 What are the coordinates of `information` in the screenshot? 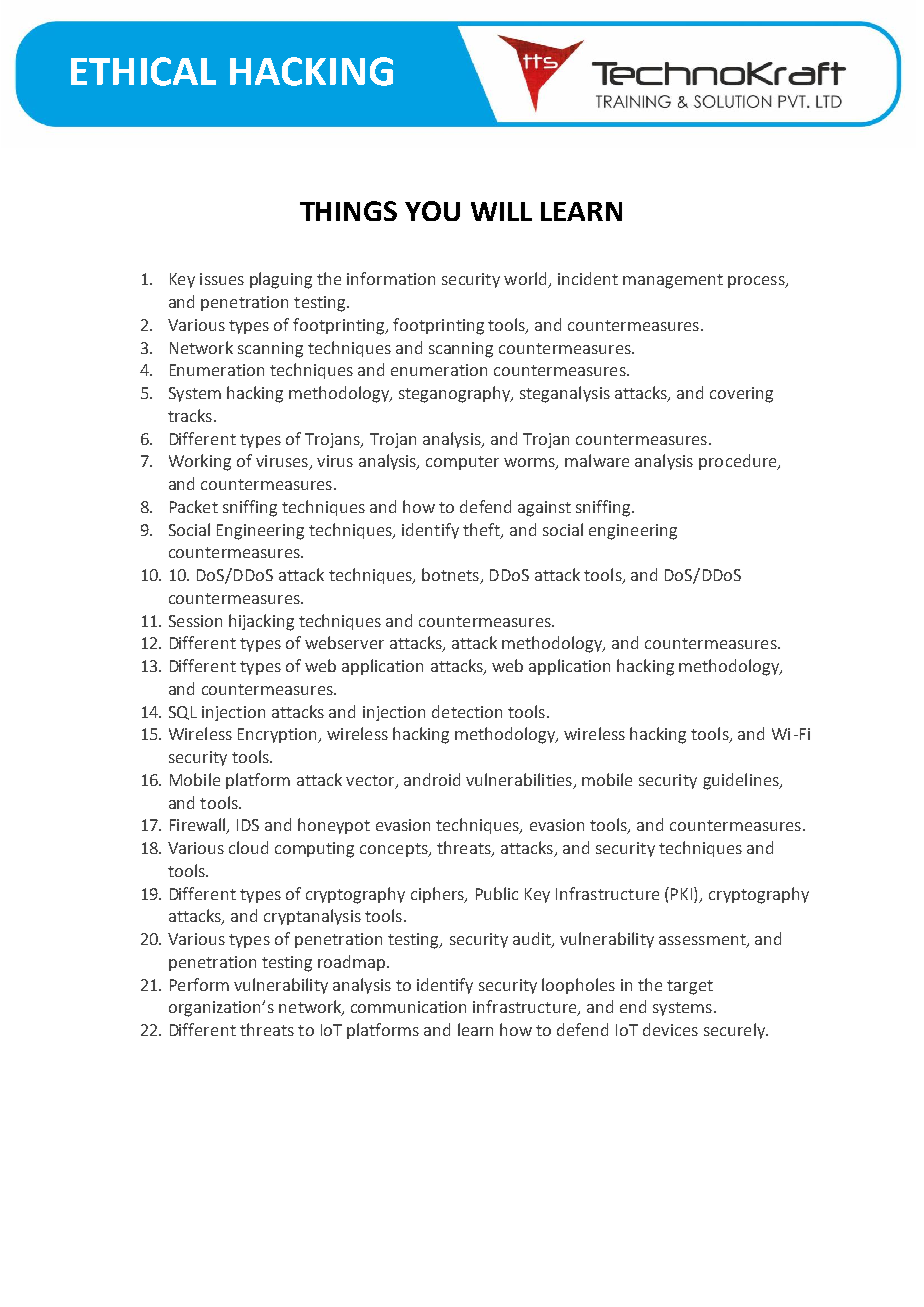 It's located at (391, 278).
